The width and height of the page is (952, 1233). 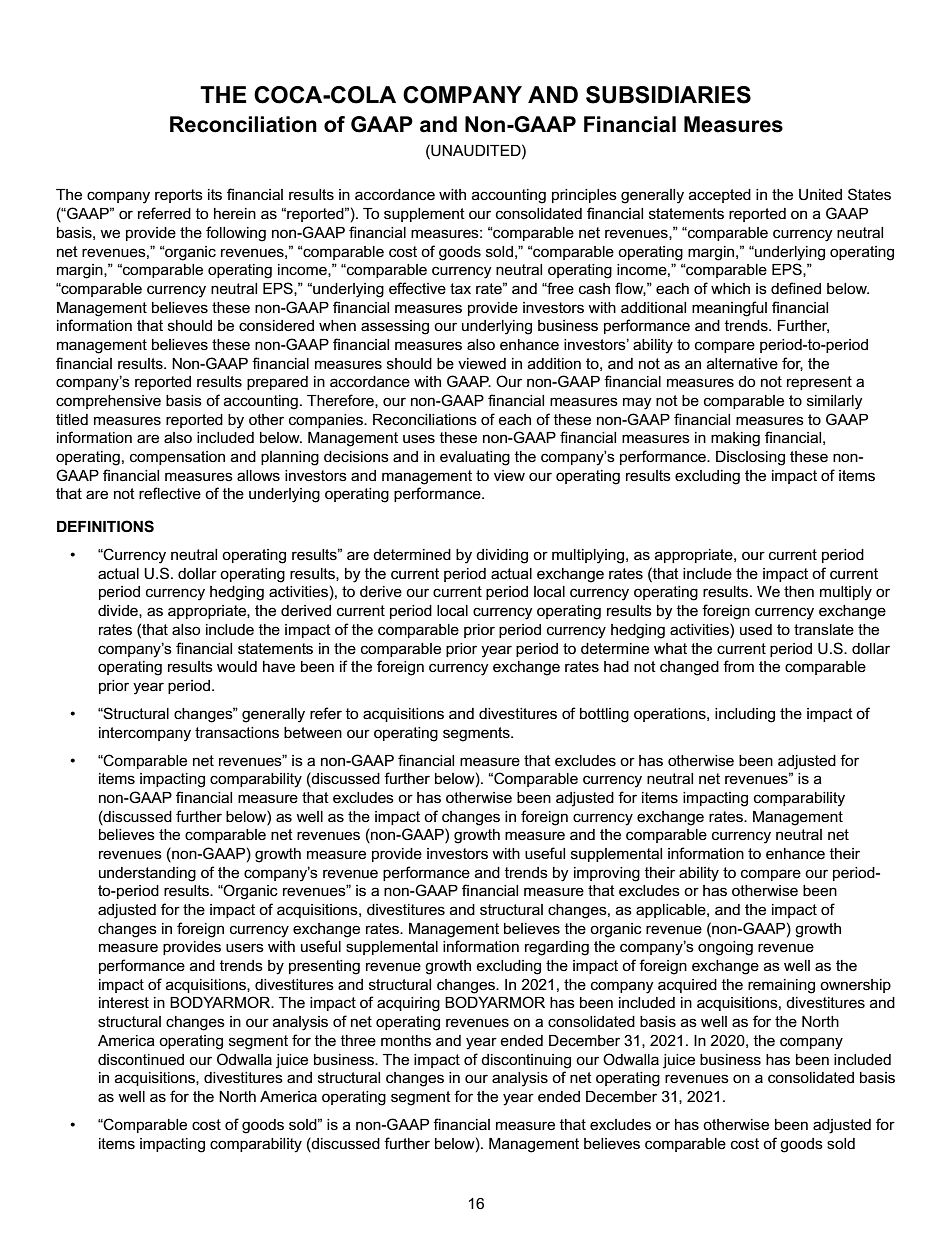 What do you see at coordinates (584, 196) in the page?
I see `principles` at bounding box center [584, 196].
